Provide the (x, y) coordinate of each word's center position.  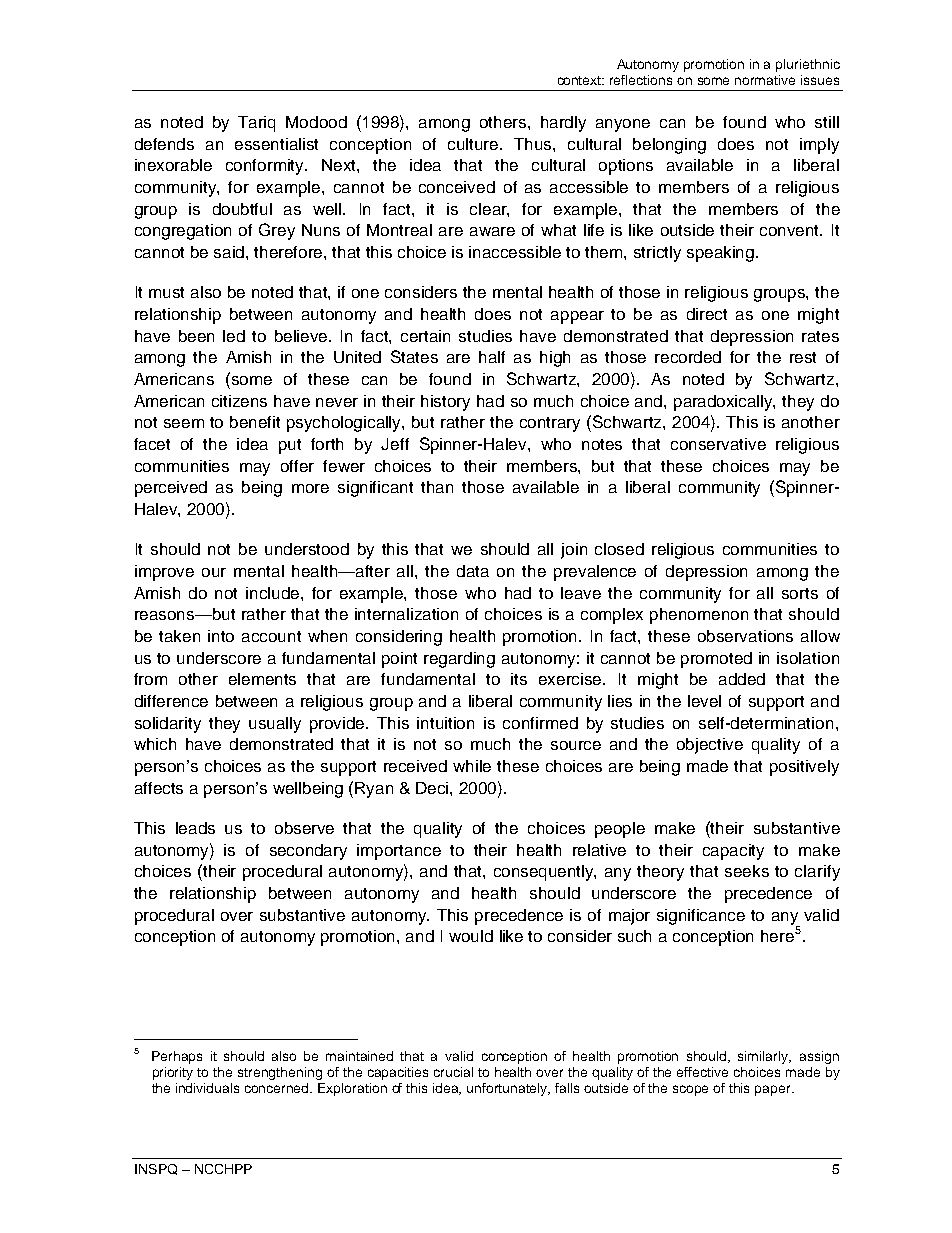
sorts (800, 593)
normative (765, 80)
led (234, 336)
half (492, 357)
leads (195, 828)
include (274, 593)
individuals (207, 1088)
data (473, 571)
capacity (733, 852)
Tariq (256, 124)
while (472, 766)
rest (803, 357)
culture (474, 144)
